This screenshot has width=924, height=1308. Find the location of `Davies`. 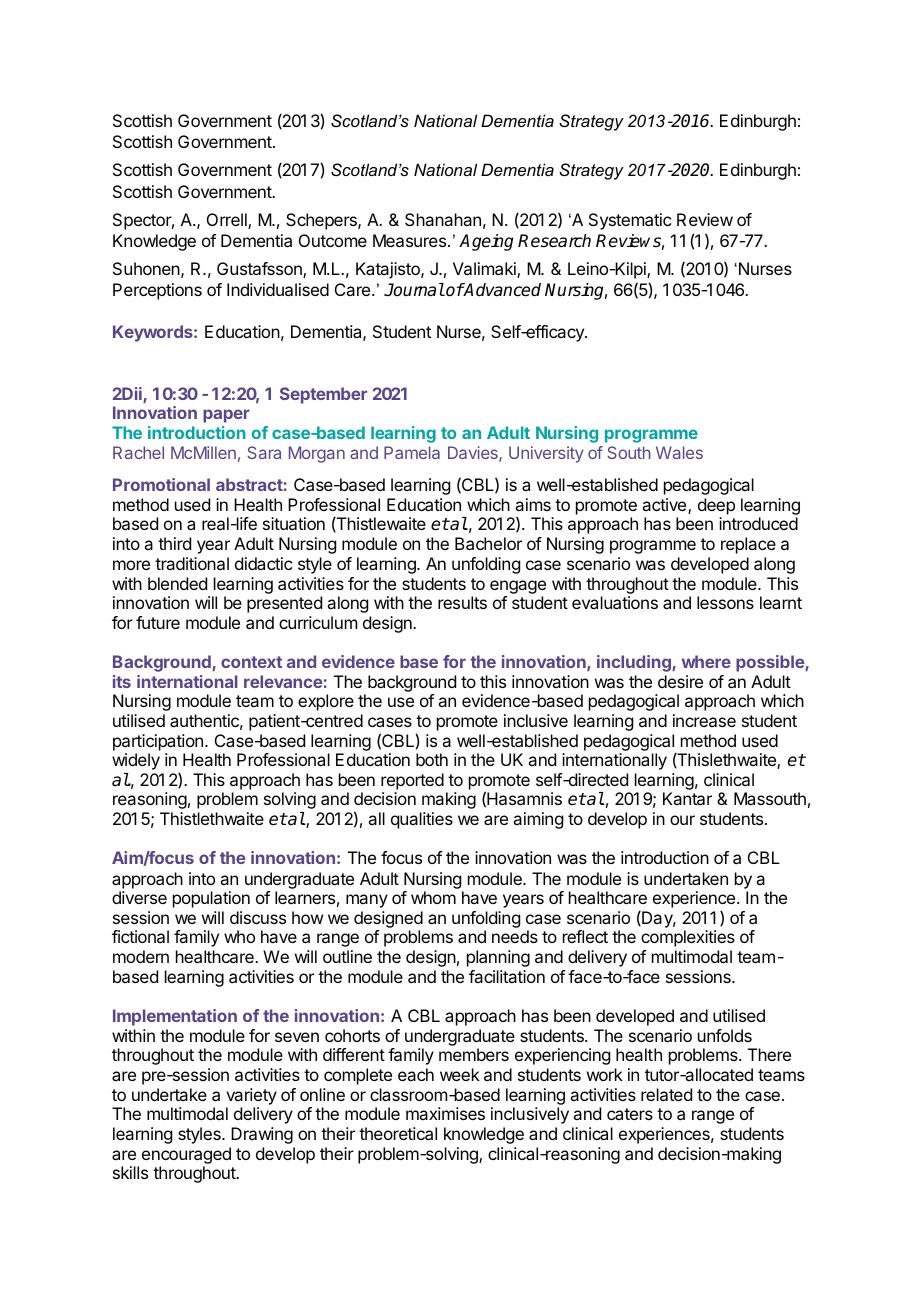

Davies is located at coordinates (474, 454).
